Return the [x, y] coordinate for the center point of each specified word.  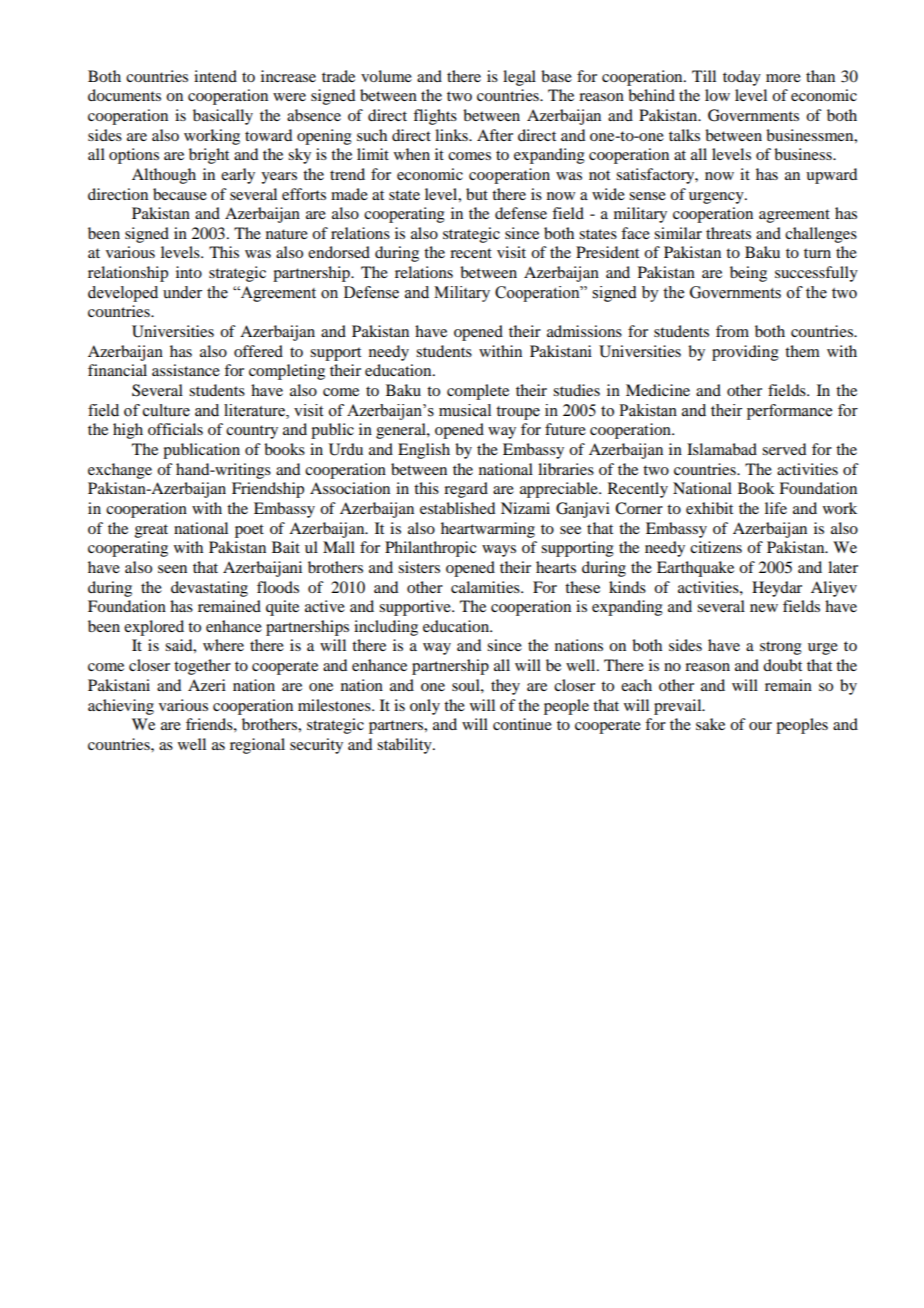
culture [166, 410]
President [607, 252]
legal [519, 78]
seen [172, 569]
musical [465, 410]
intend [215, 76]
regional [257, 746]
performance [789, 412]
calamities [486, 587]
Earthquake [695, 569]
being [748, 274]
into [189, 272]
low [717, 95]
